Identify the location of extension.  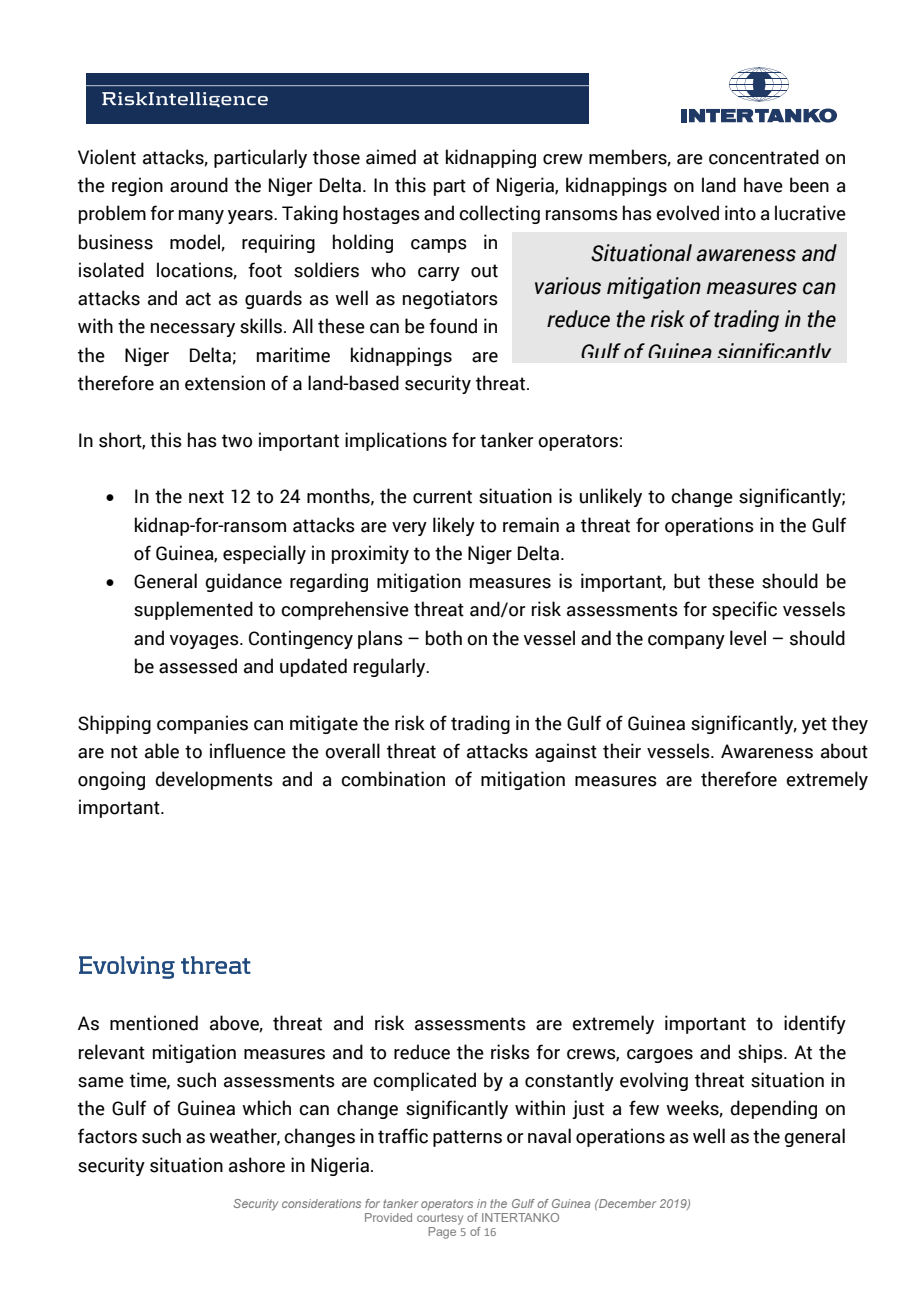
(225, 383).
